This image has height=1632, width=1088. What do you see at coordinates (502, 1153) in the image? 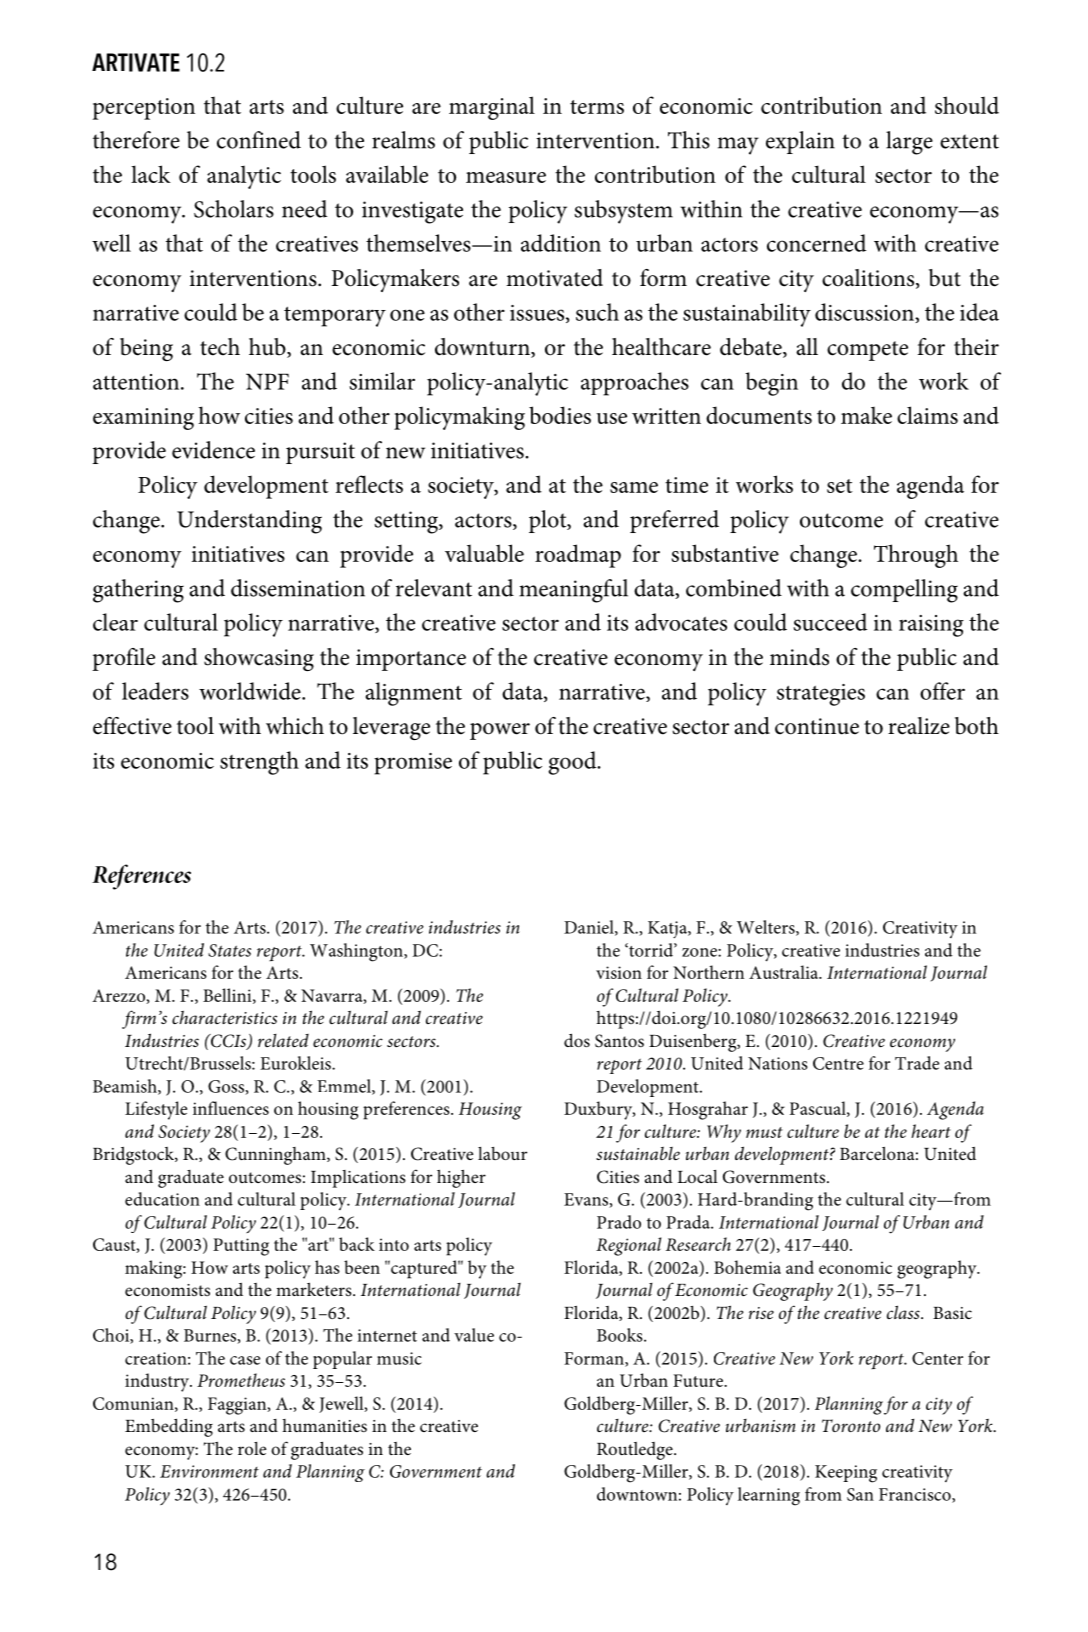
I see `labour` at bounding box center [502, 1153].
